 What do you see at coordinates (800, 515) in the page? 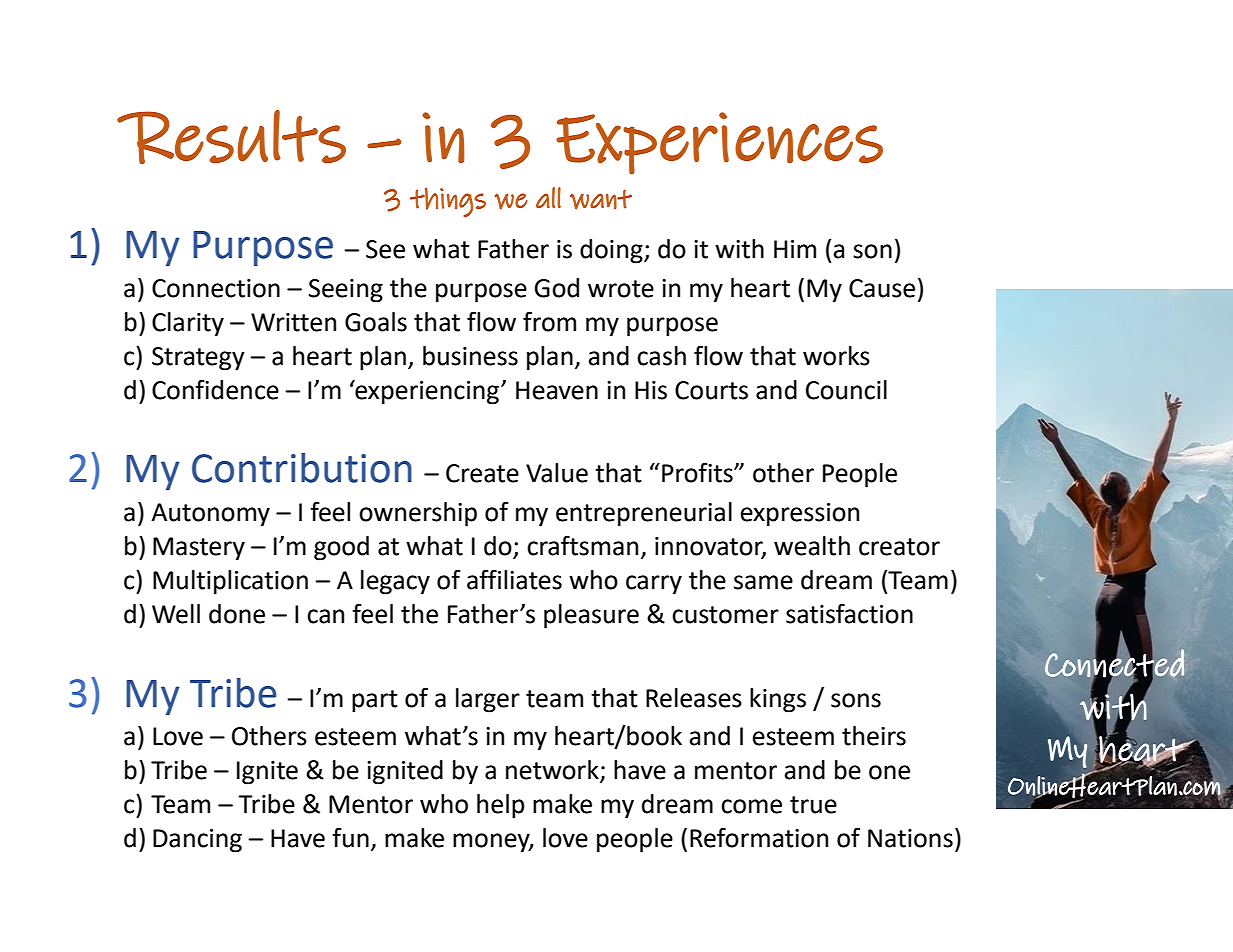
I see `expression` at bounding box center [800, 515].
